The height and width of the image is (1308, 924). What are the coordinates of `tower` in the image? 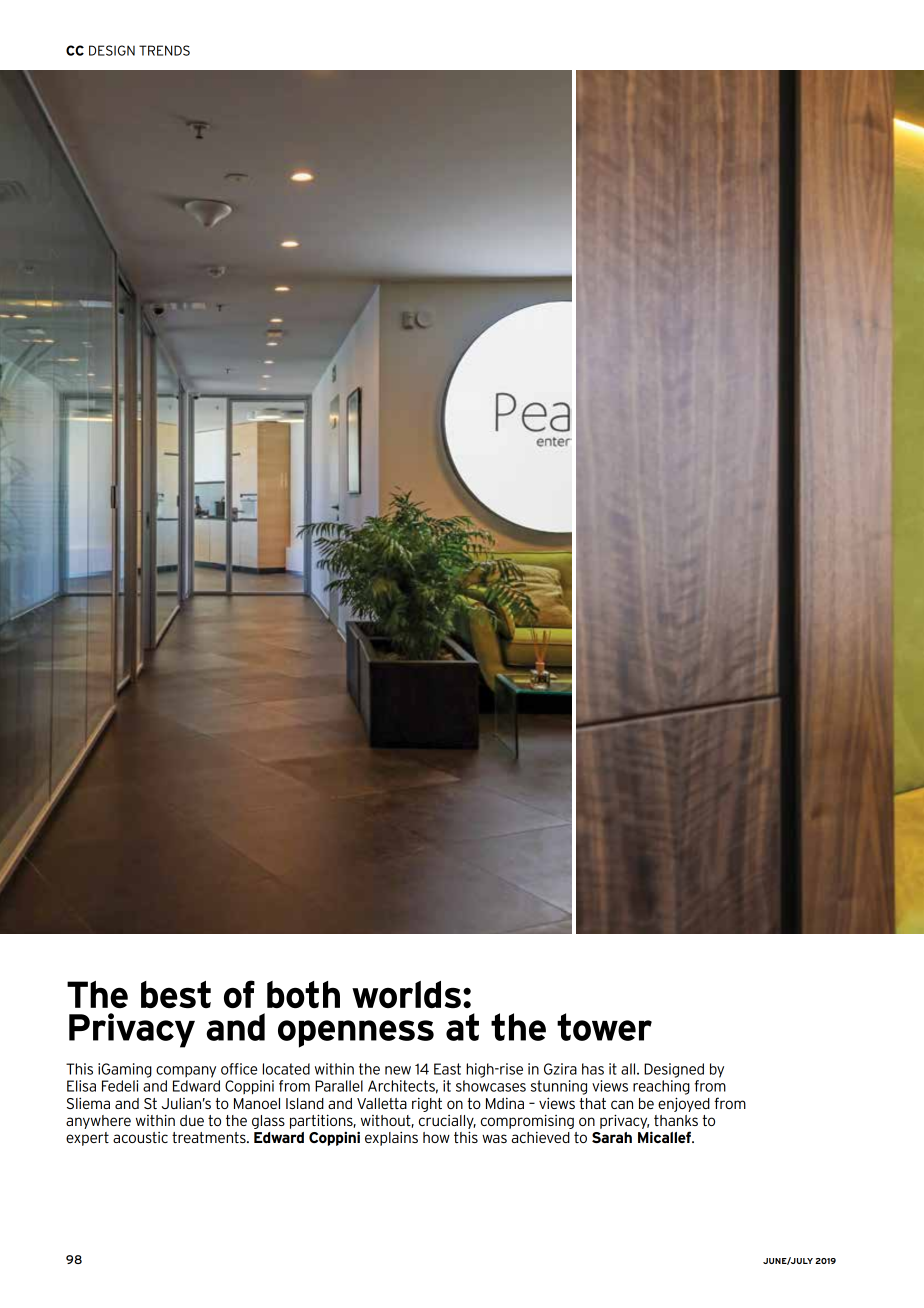 It's located at (604, 1027).
